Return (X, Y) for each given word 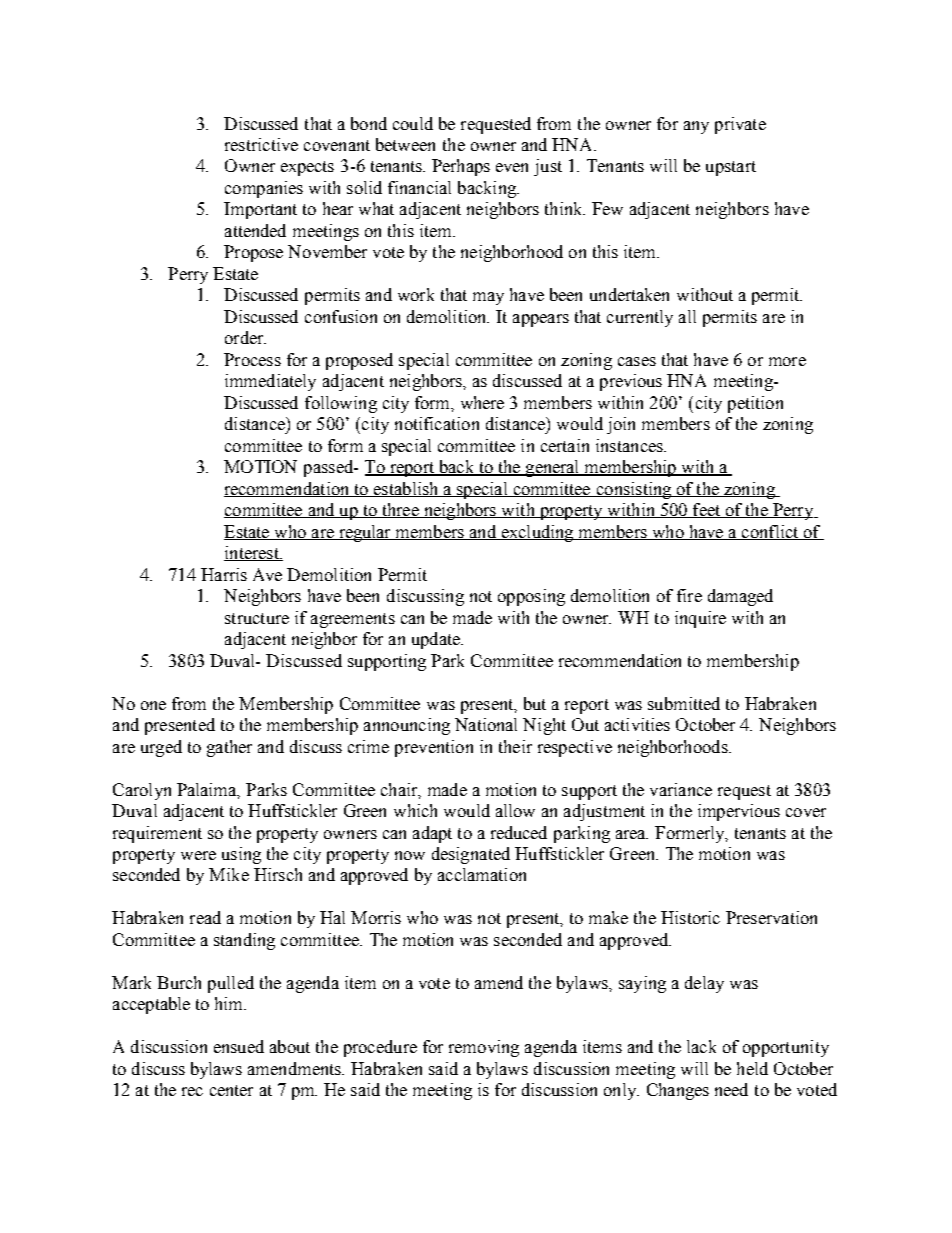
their (515, 746)
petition (755, 404)
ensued (239, 1046)
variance (681, 789)
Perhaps (461, 167)
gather (229, 748)
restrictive (261, 144)
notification (437, 423)
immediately (270, 382)
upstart (731, 168)
